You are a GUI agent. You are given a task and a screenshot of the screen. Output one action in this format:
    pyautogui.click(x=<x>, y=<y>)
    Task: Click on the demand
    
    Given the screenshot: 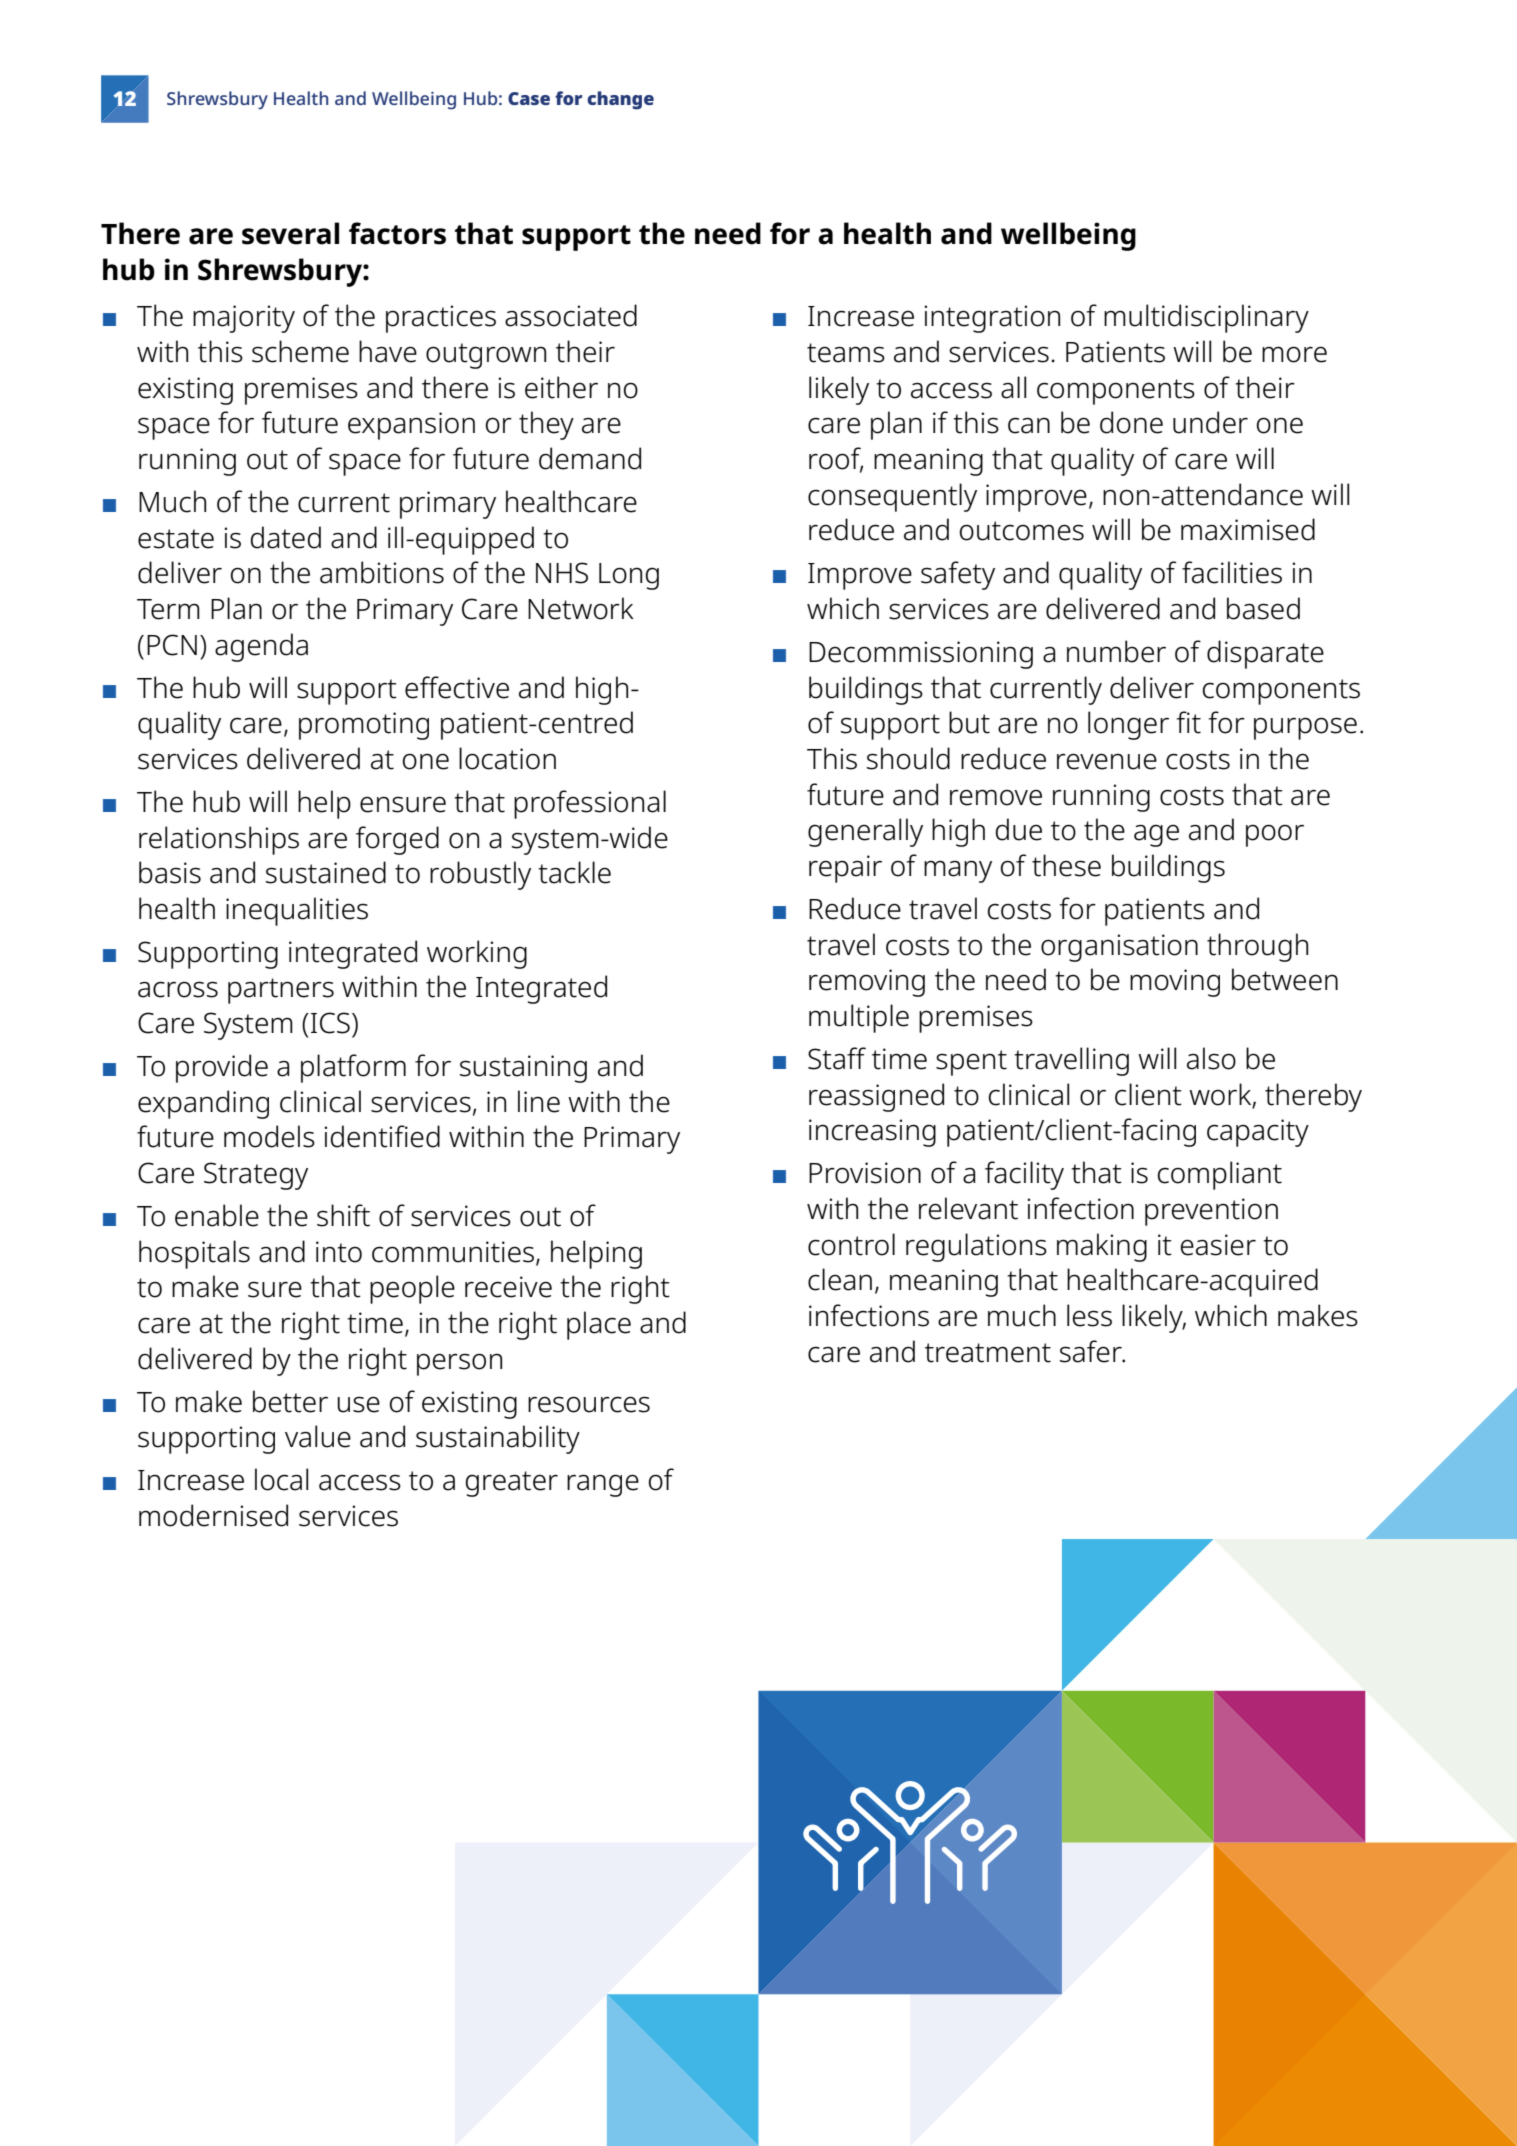 What is the action you would take?
    pyautogui.click(x=590, y=458)
